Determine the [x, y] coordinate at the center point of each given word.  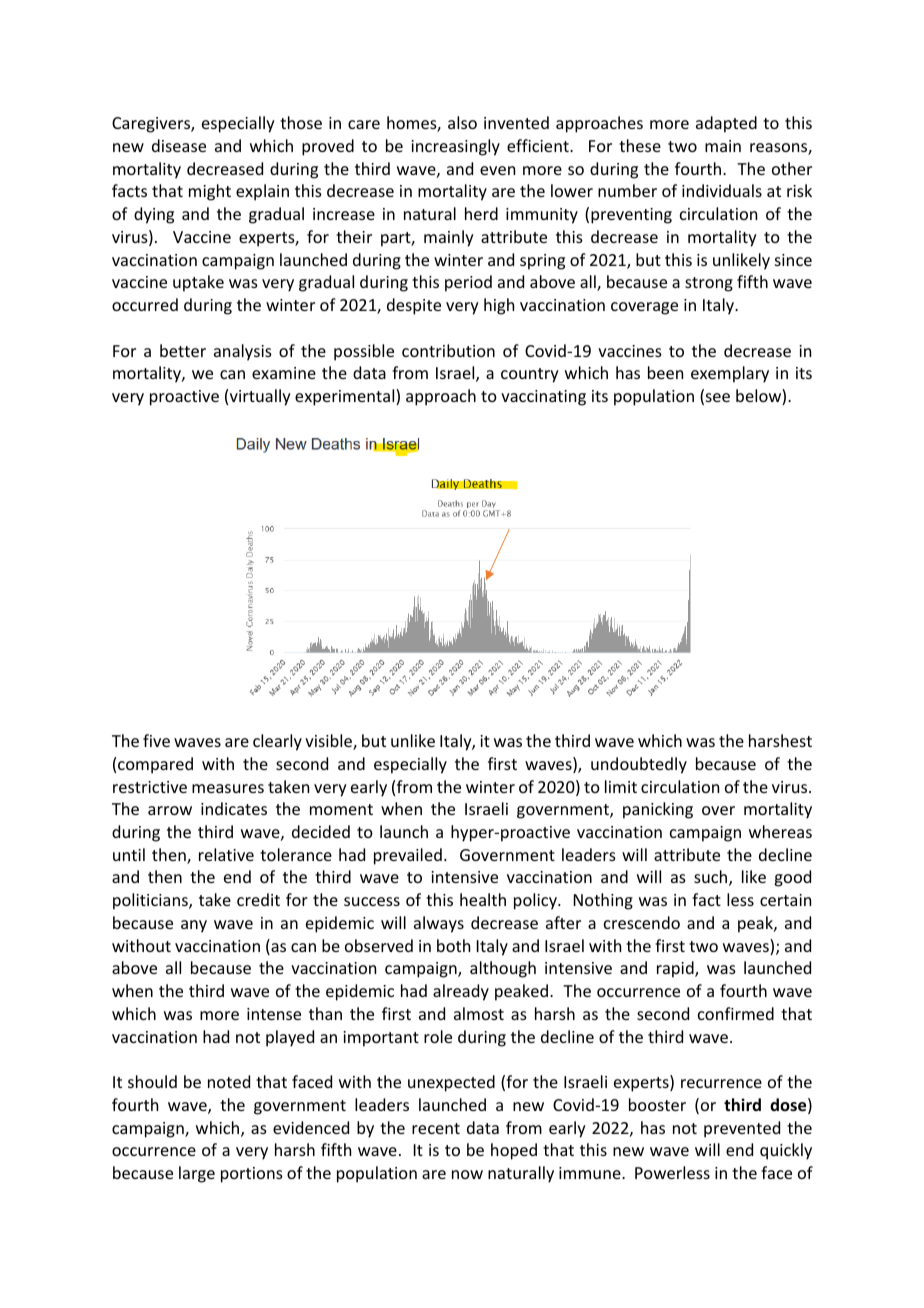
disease [179, 145]
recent [436, 1128]
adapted [726, 124]
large [197, 1174]
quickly [786, 1151]
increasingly [455, 147]
